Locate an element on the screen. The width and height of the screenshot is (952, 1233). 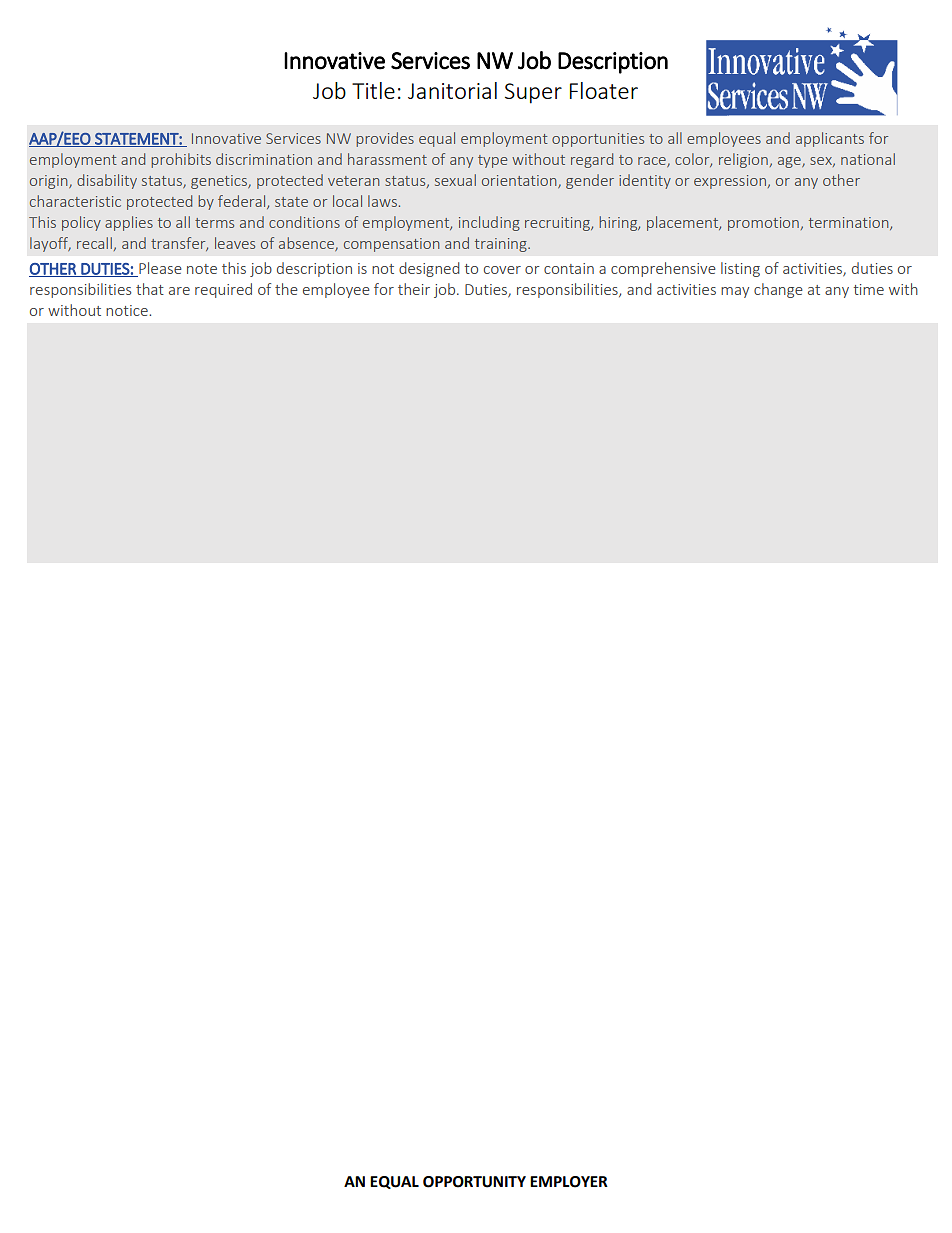
OPPORTUNITY is located at coordinates (474, 1182).
